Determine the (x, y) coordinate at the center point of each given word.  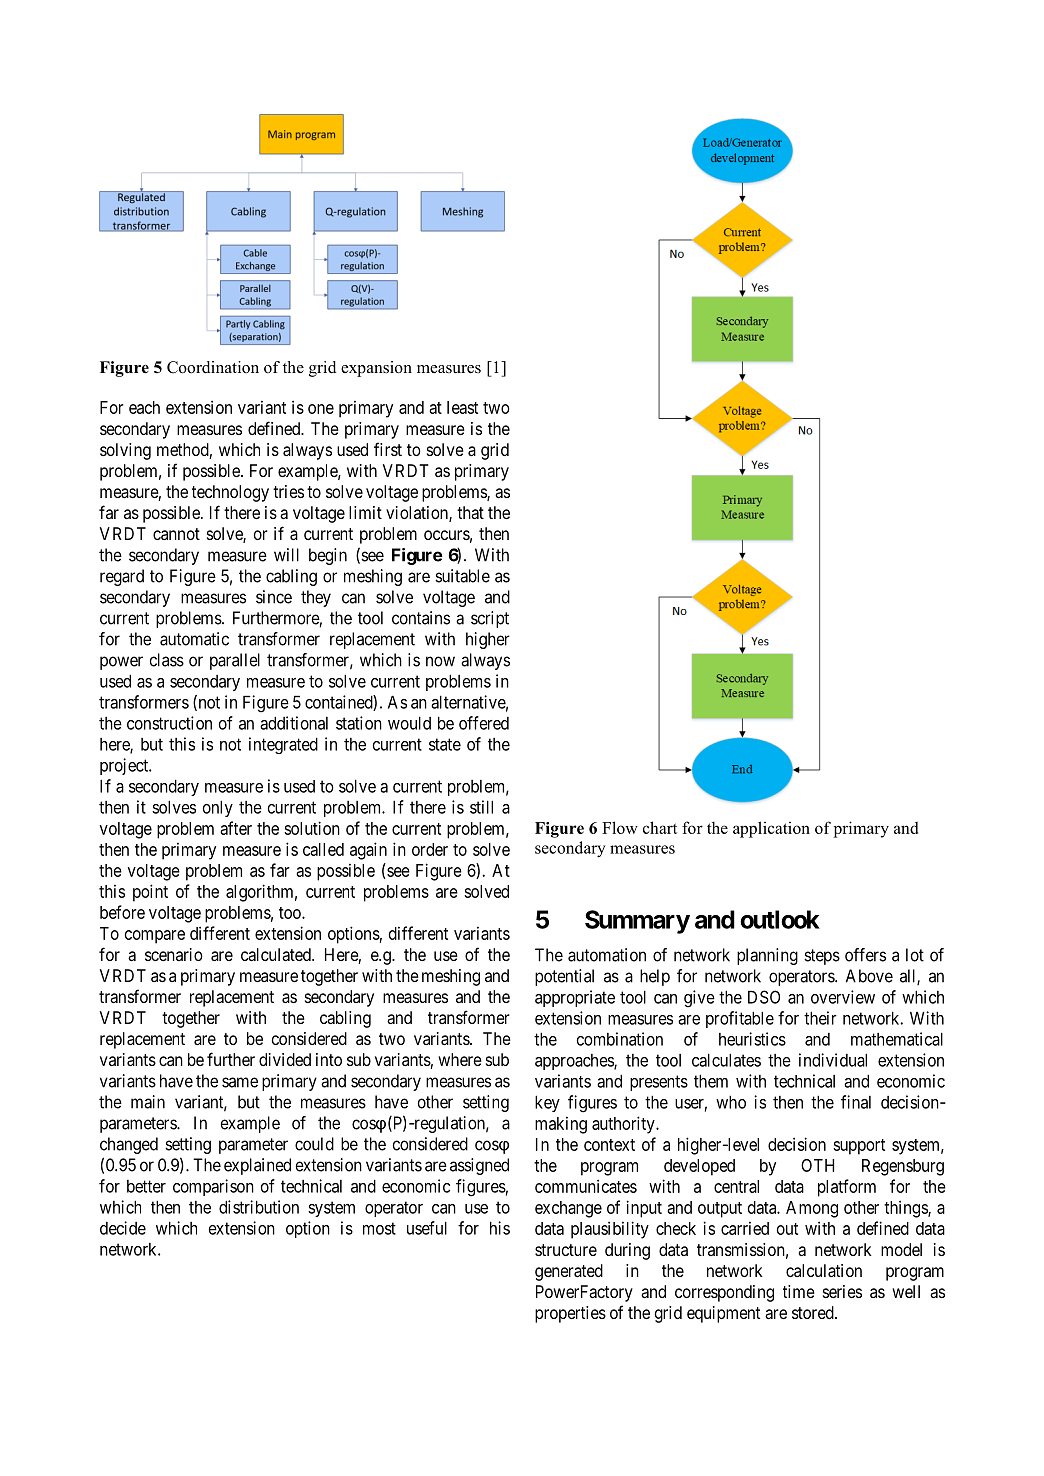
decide (123, 1228)
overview (843, 997)
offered (484, 723)
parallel (235, 661)
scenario (174, 954)
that (470, 512)
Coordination (213, 367)
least (462, 407)
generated (569, 1272)
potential (564, 977)
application (771, 829)
